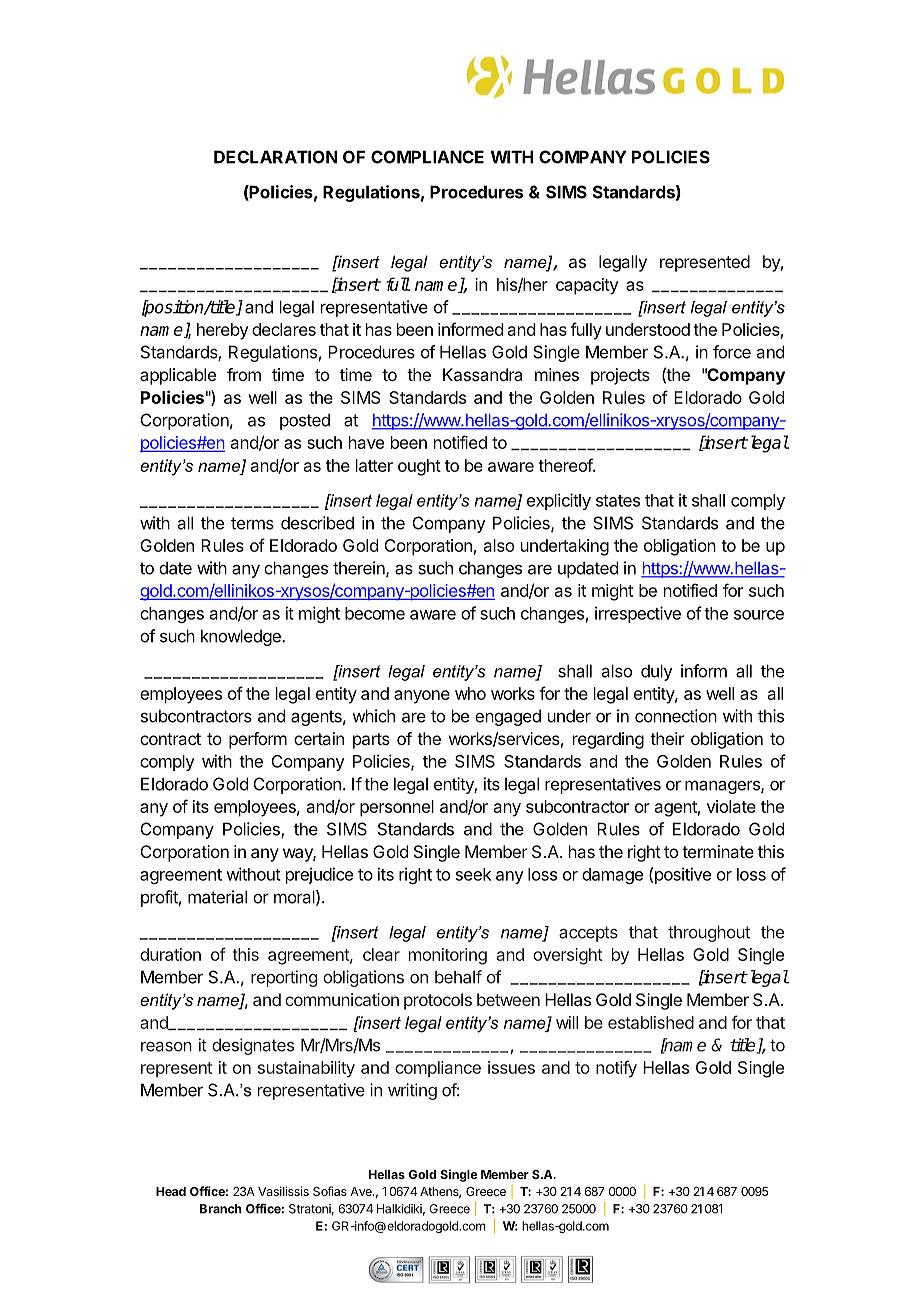 The height and width of the screenshot is (1308, 924). Describe the element at coordinates (221, 1209) in the screenshot. I see `Branch` at that location.
